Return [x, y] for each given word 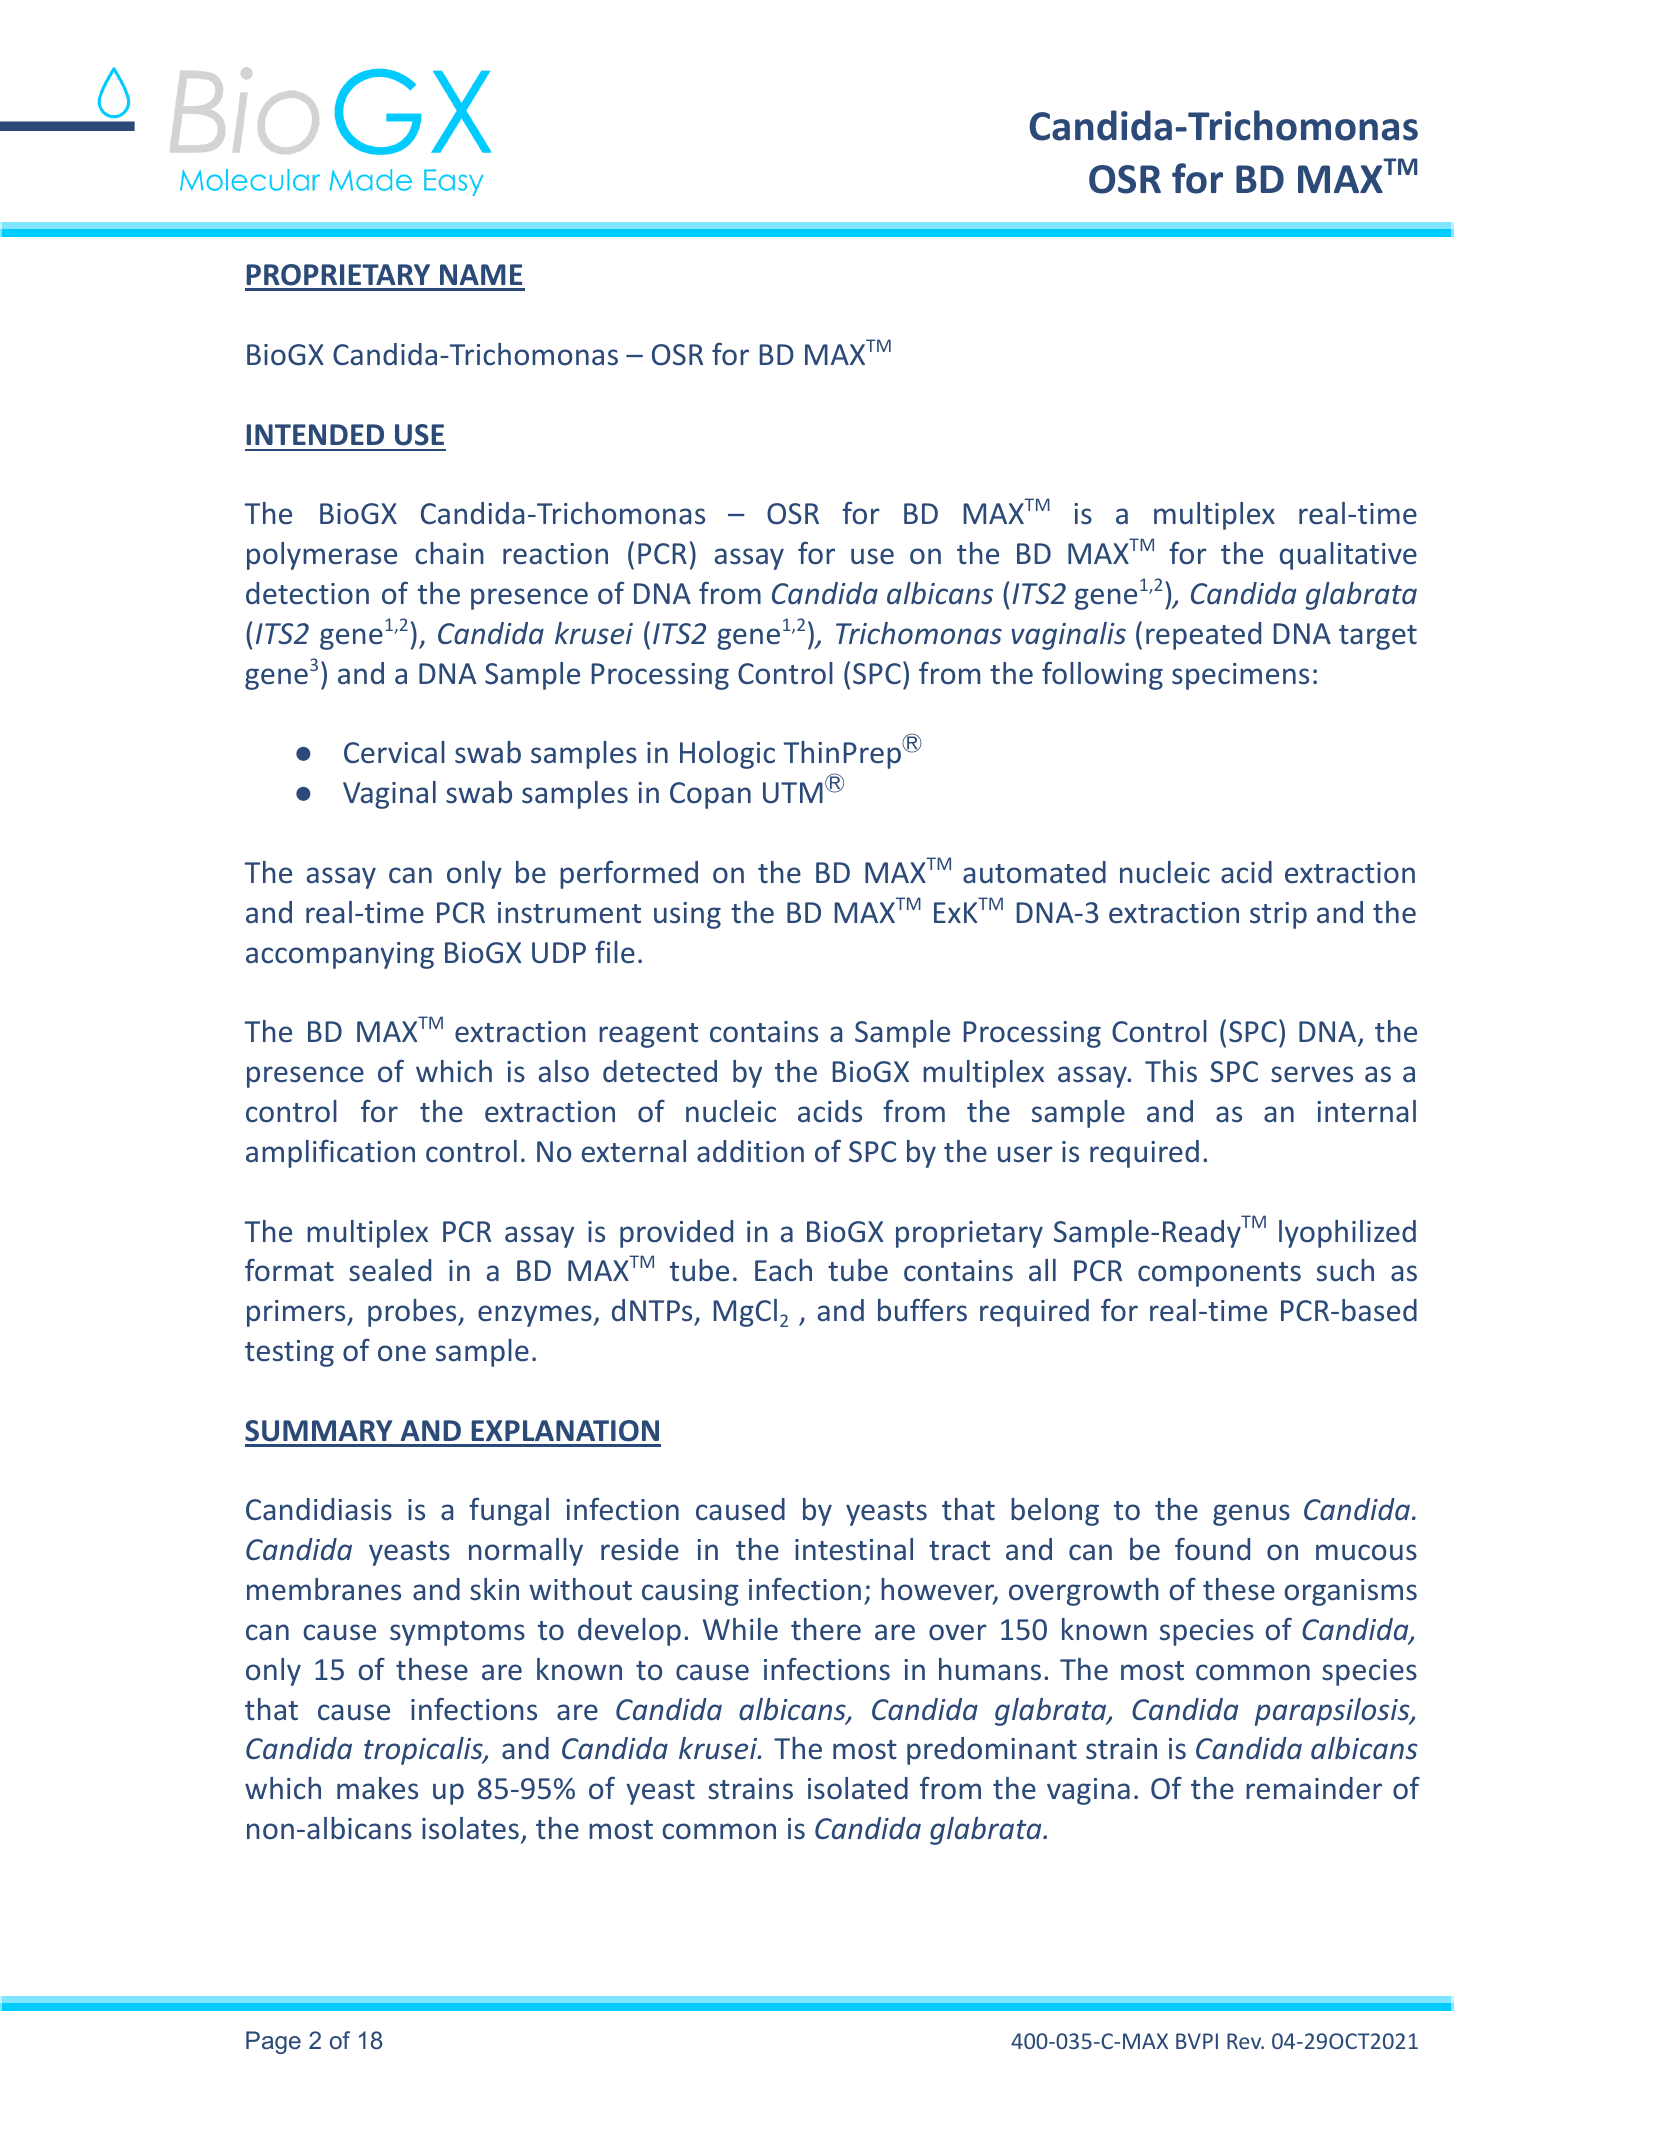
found [1212, 1549]
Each [783, 1270]
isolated [858, 1788]
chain [449, 553]
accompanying [340, 955]
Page [273, 2042]
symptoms [457, 1633]
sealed [390, 1270]
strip [1278, 915]
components [1219, 1274]
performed [629, 874]
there [826, 1629]
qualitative [1348, 556]
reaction [555, 554]
